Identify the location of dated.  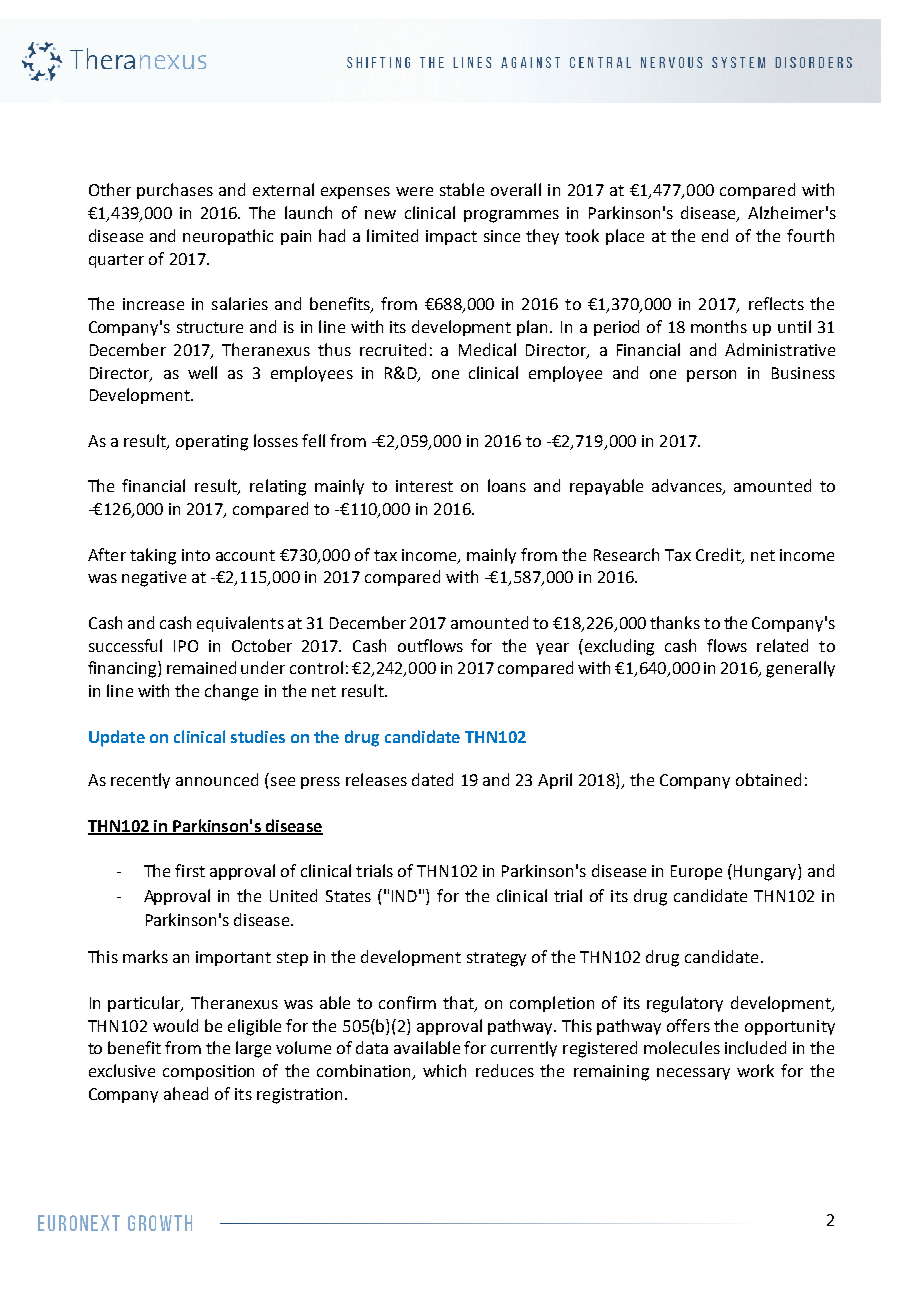
(432, 779).
